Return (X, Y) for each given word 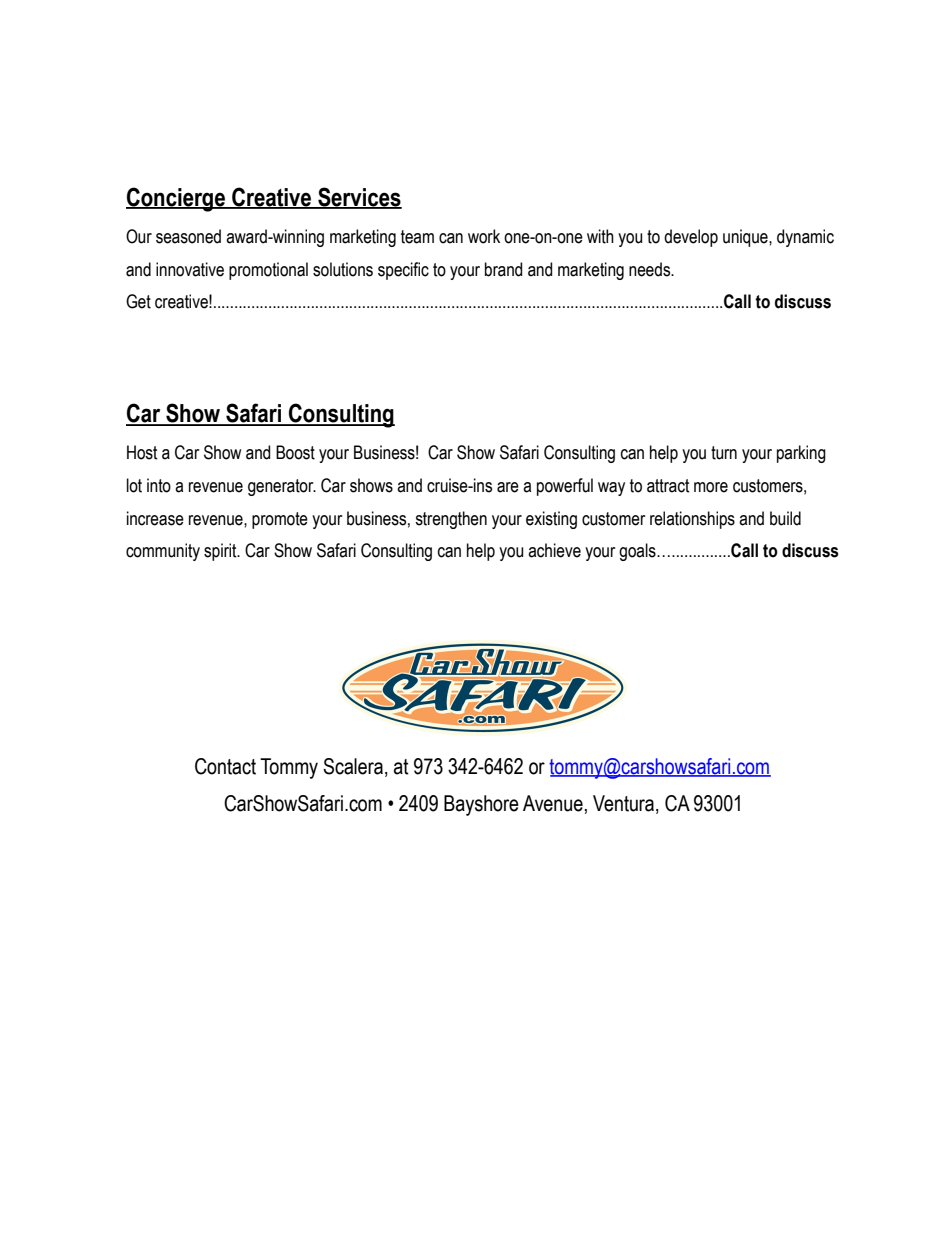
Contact (225, 766)
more (711, 487)
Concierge (176, 199)
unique (746, 238)
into (159, 485)
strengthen (451, 520)
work (484, 236)
